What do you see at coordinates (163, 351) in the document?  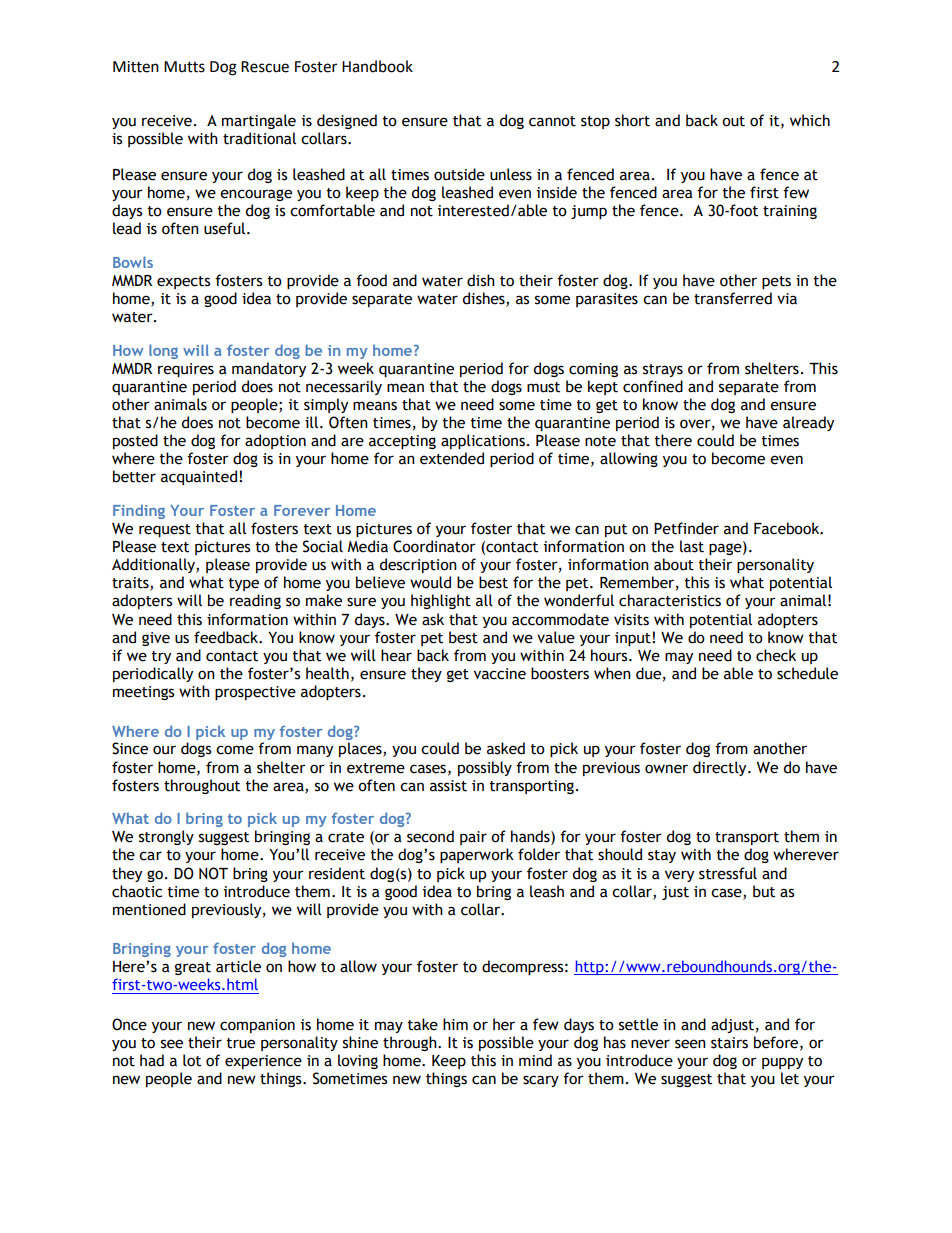 I see `long` at bounding box center [163, 351].
